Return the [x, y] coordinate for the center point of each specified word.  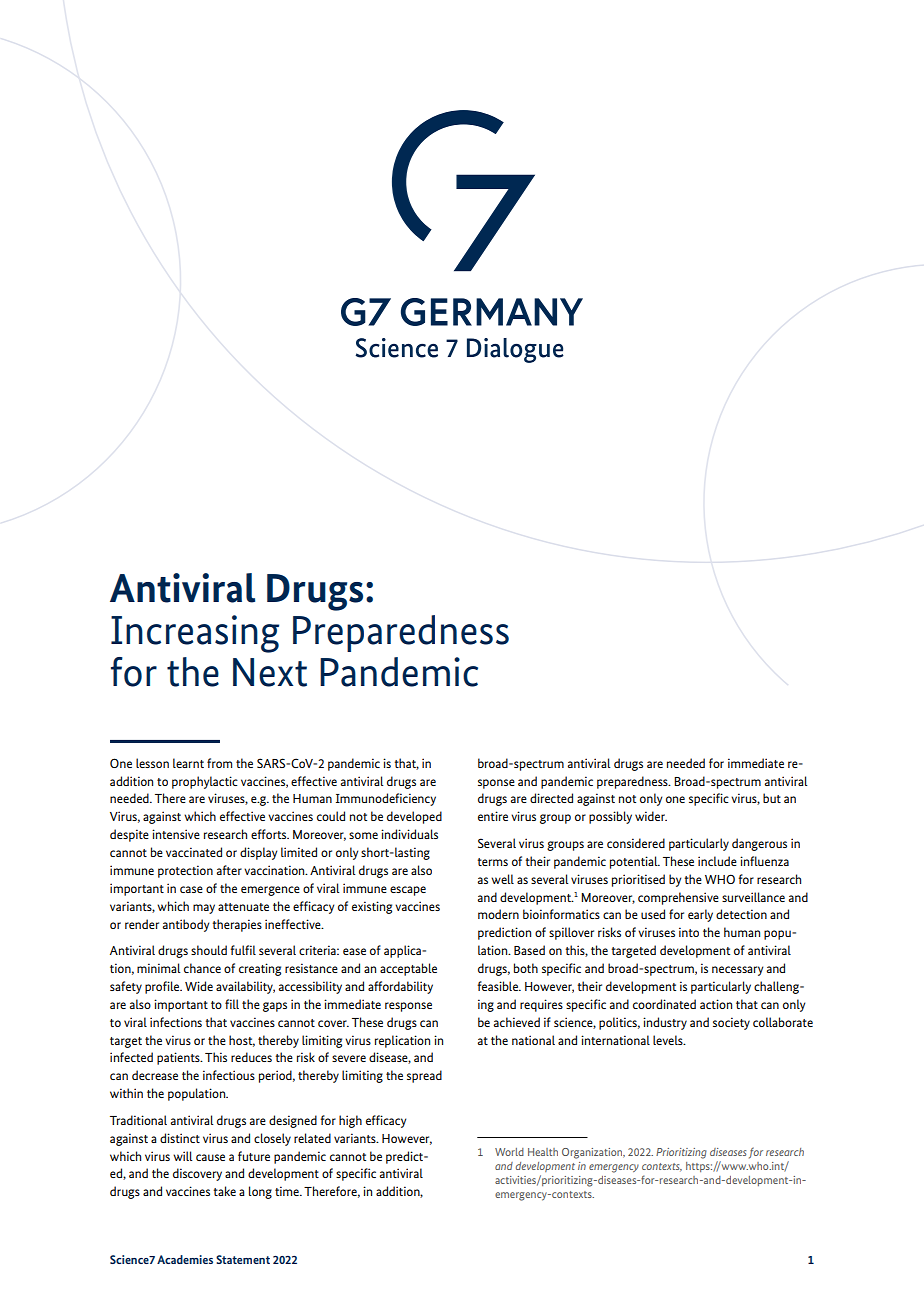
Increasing [195, 634]
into [689, 932]
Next [270, 672]
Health [543, 1152]
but [772, 798]
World [509, 1152]
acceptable [408, 969]
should [209, 950]
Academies [185, 1259]
